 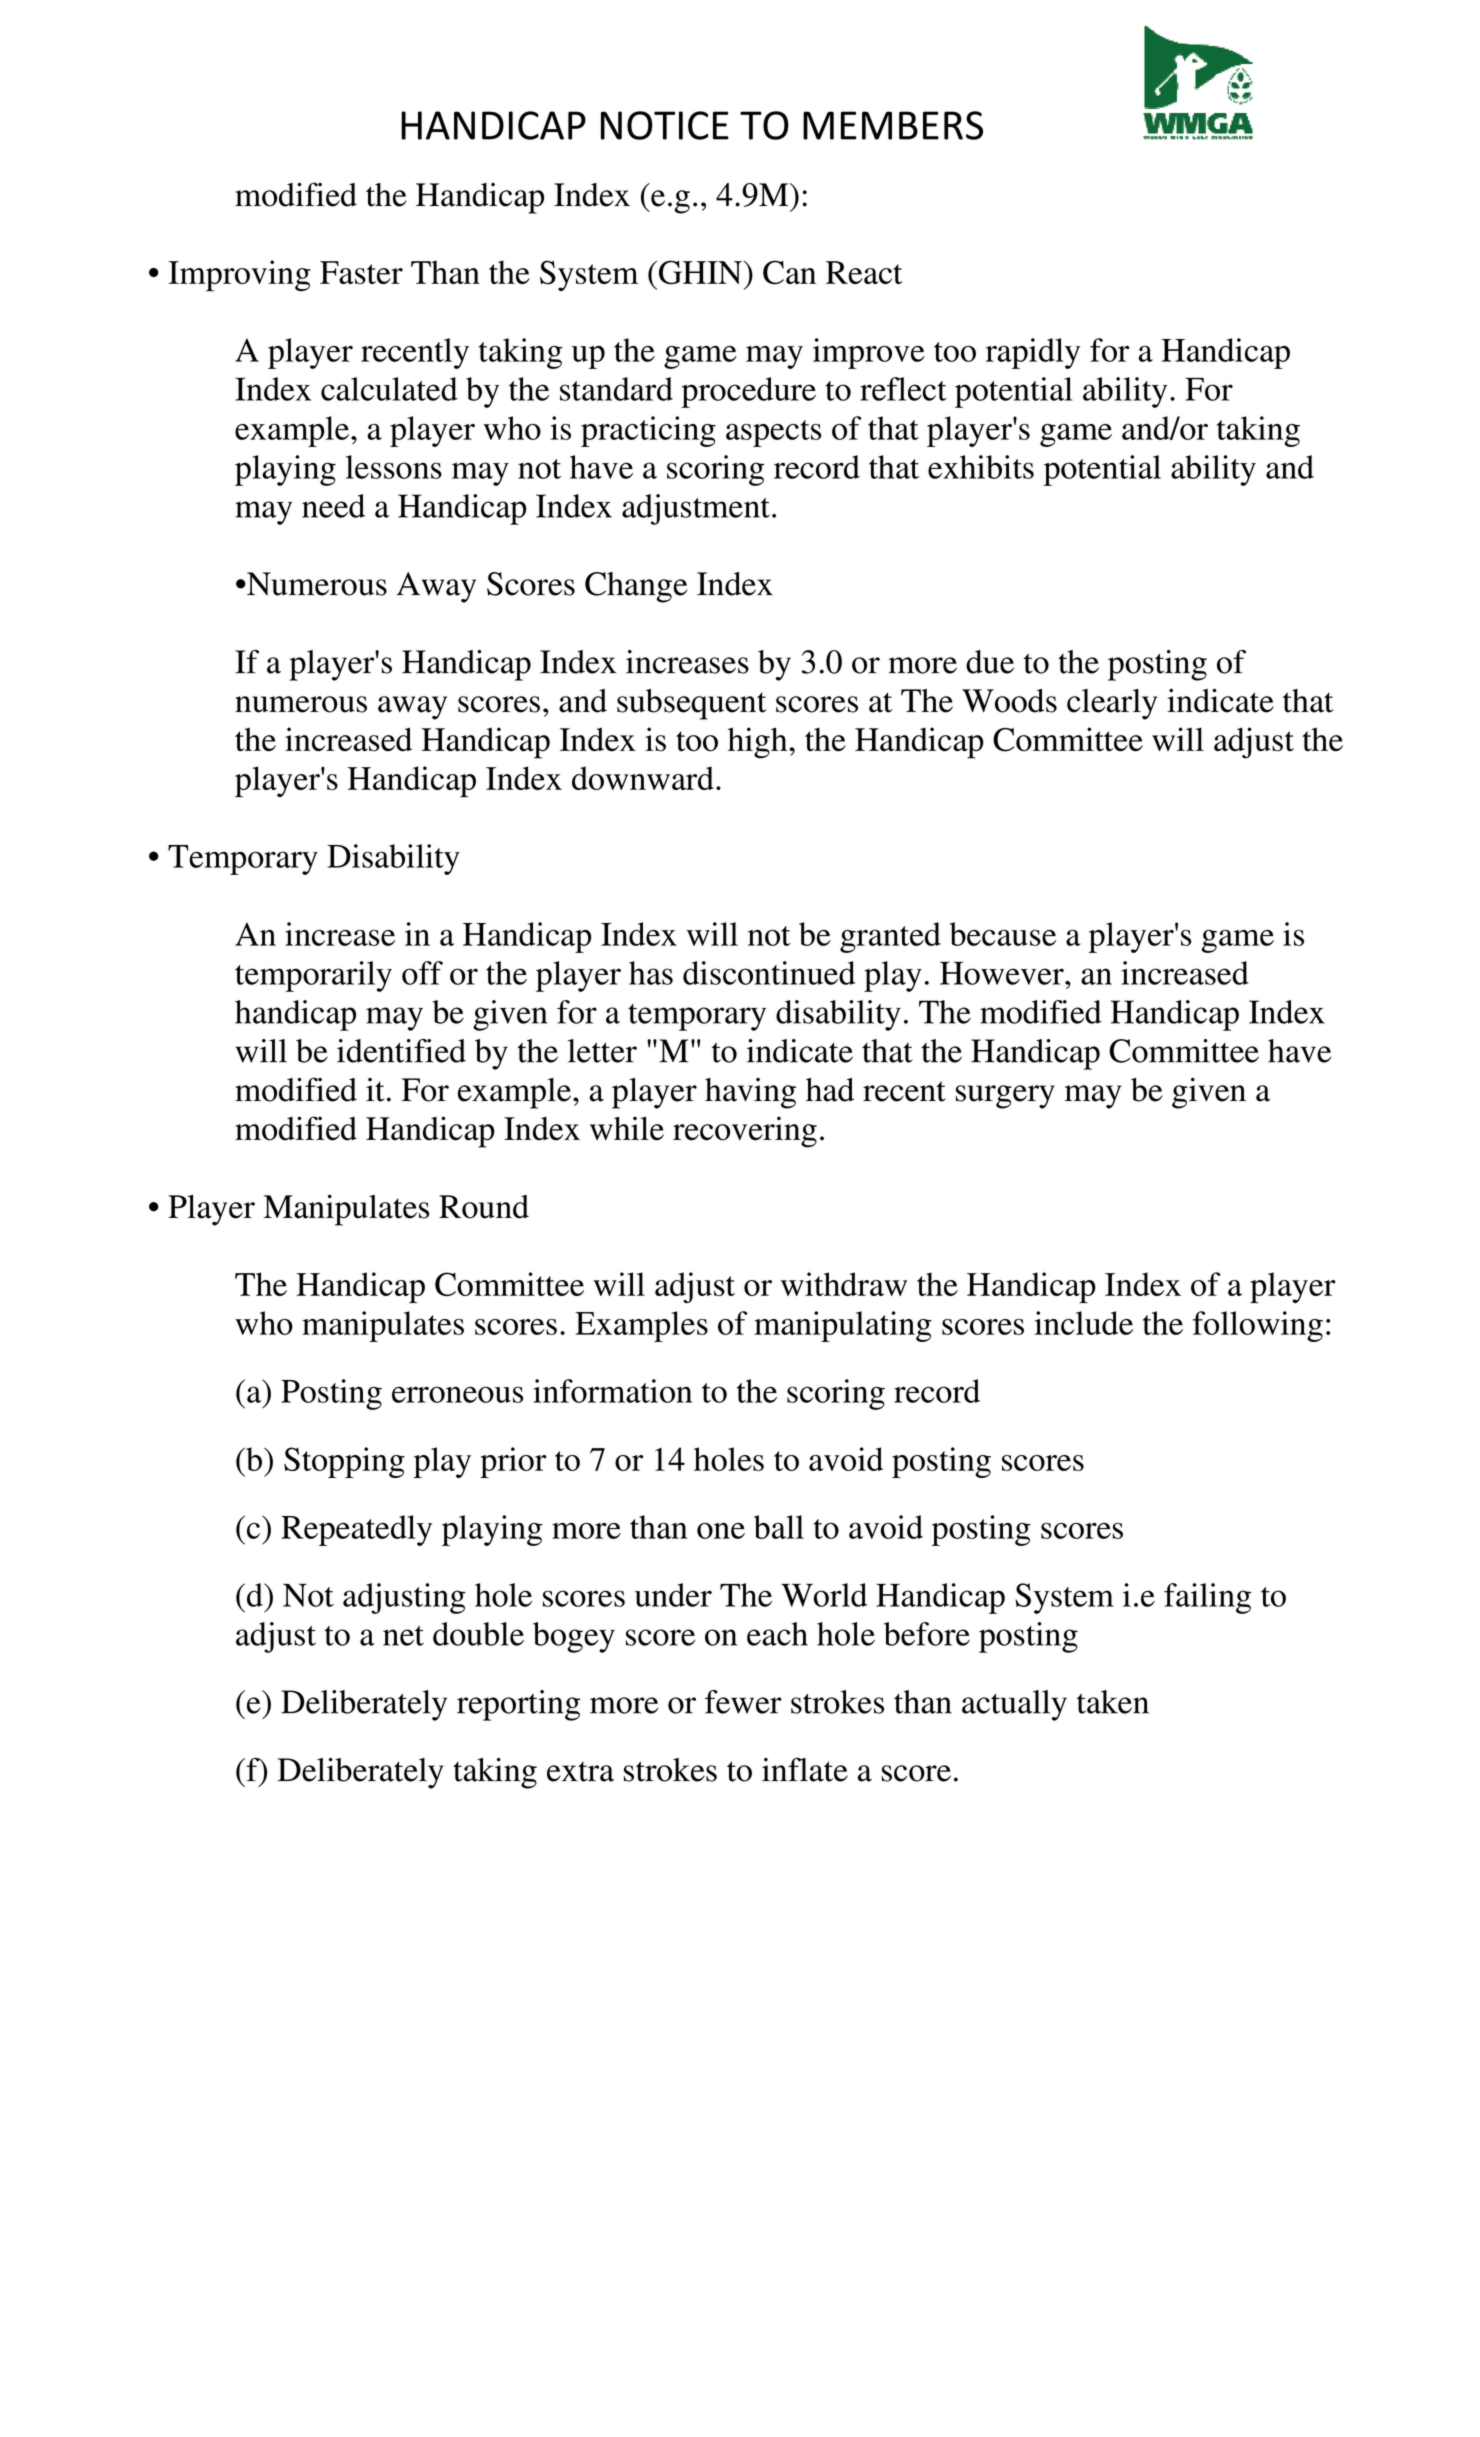 I want to click on need, so click(x=333, y=506).
